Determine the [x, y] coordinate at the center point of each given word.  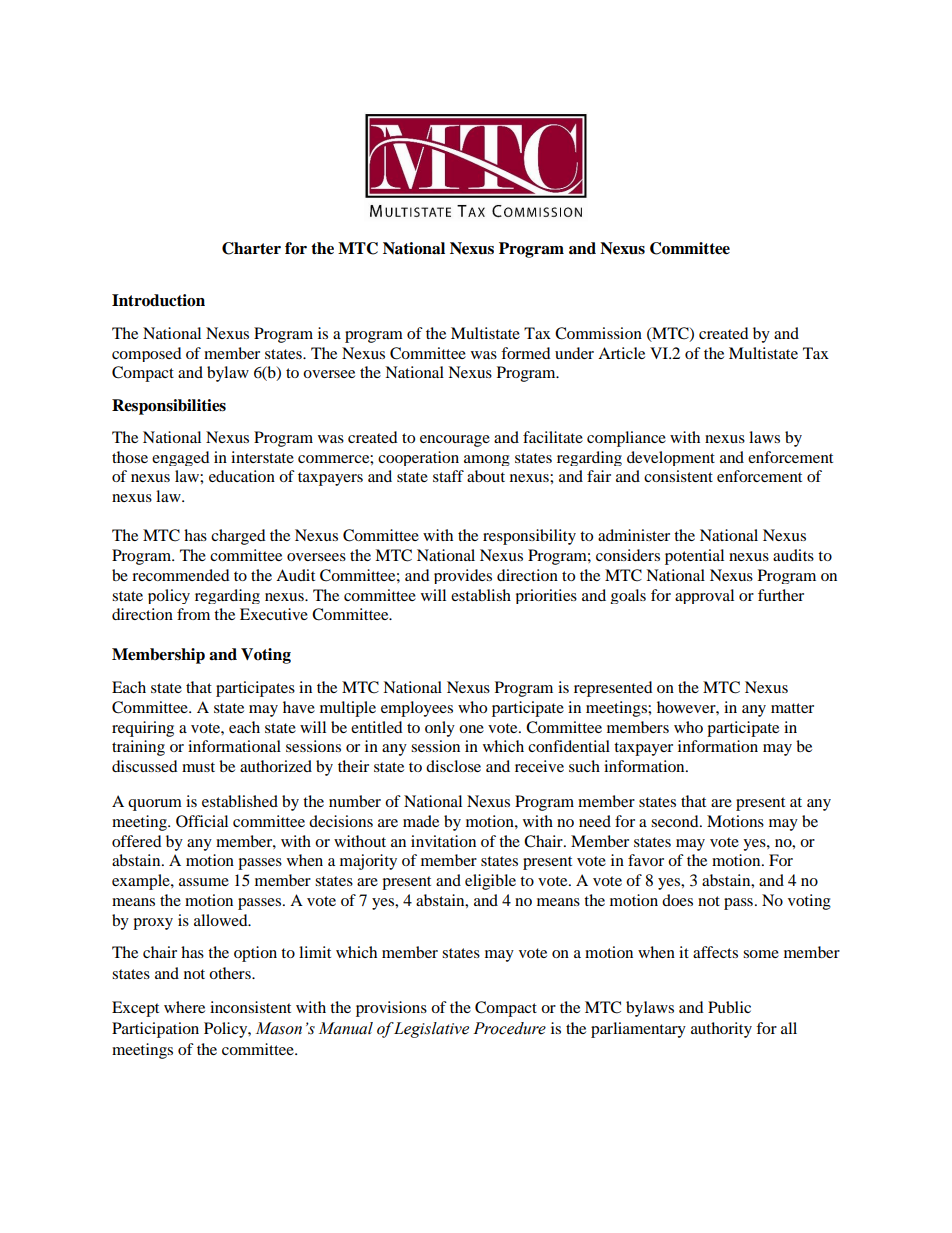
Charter [251, 248]
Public [729, 1007]
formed [526, 353]
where [184, 1007]
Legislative [431, 1030]
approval [704, 596]
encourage [455, 441]
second [676, 821]
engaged [181, 458]
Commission [598, 333]
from [193, 614]
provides [463, 576]
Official [202, 821]
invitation [443, 841]
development [671, 458]
